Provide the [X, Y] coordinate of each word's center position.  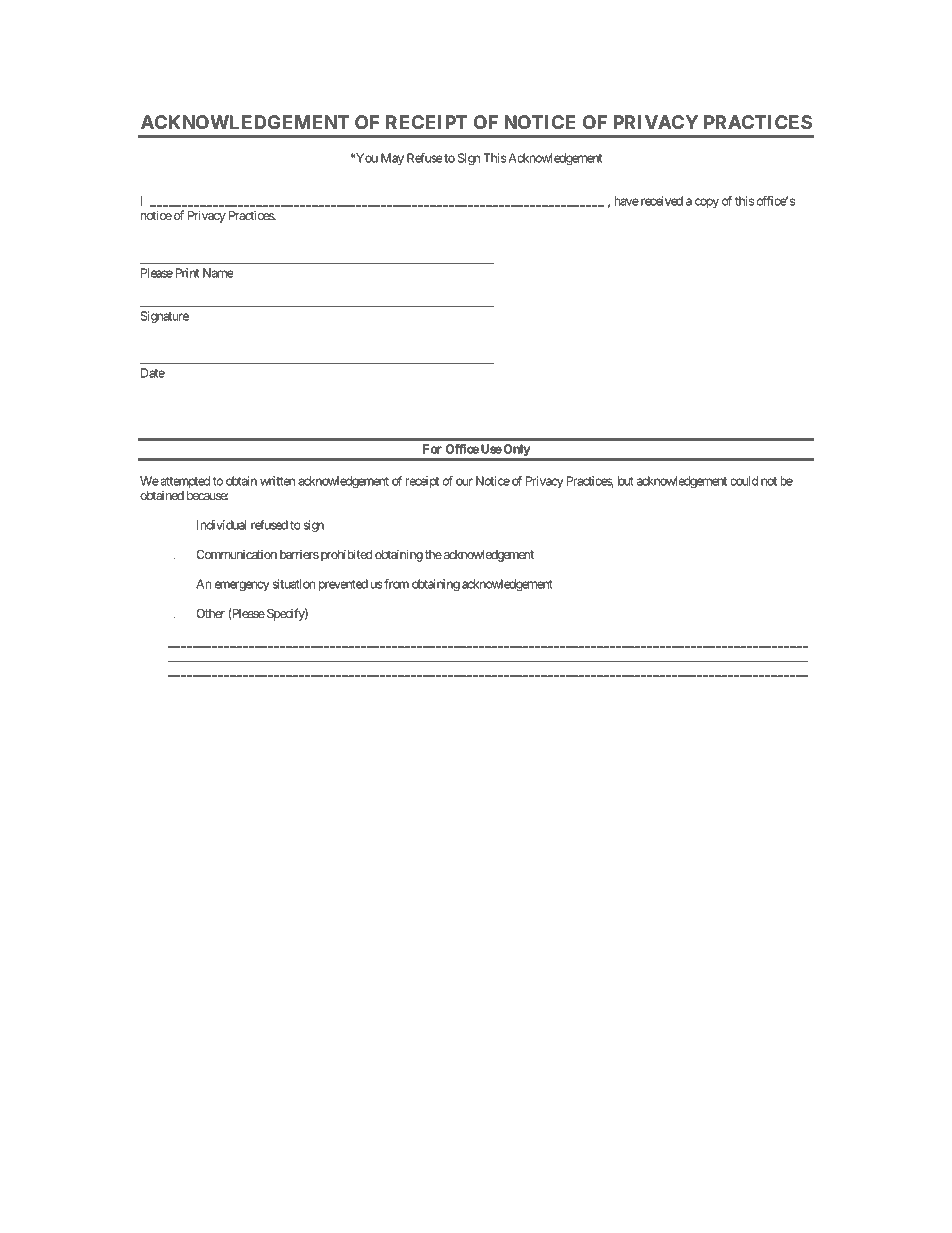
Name [218, 273]
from [395, 584]
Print [187, 273]
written [277, 481]
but [626, 481]
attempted [184, 483]
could [744, 481]
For [432, 449]
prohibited [345, 555]
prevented [343, 585]
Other [210, 613]
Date [153, 373]
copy [707, 203]
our [464, 482]
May [392, 159]
